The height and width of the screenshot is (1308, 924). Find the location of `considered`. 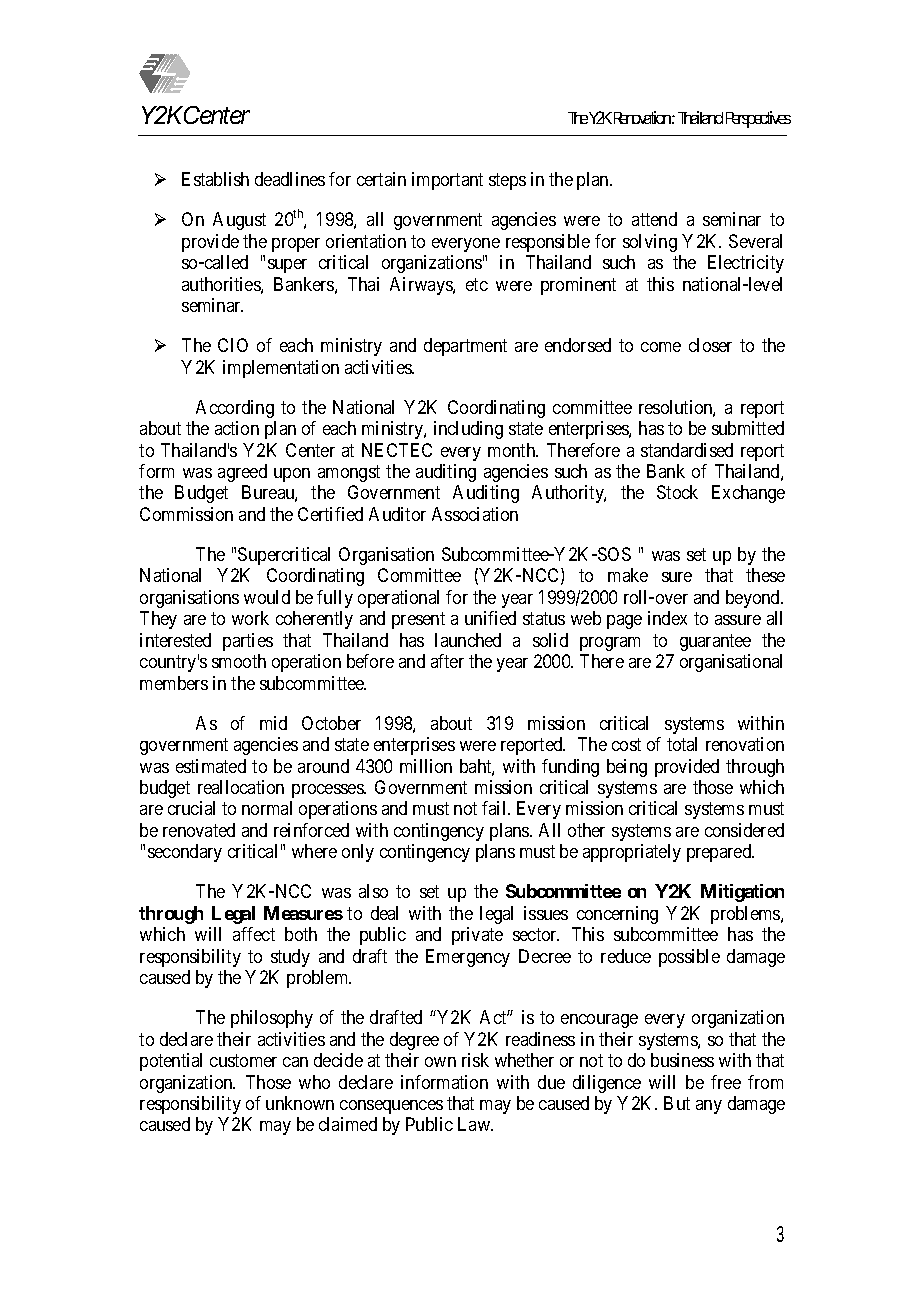

considered is located at coordinates (744, 830).
